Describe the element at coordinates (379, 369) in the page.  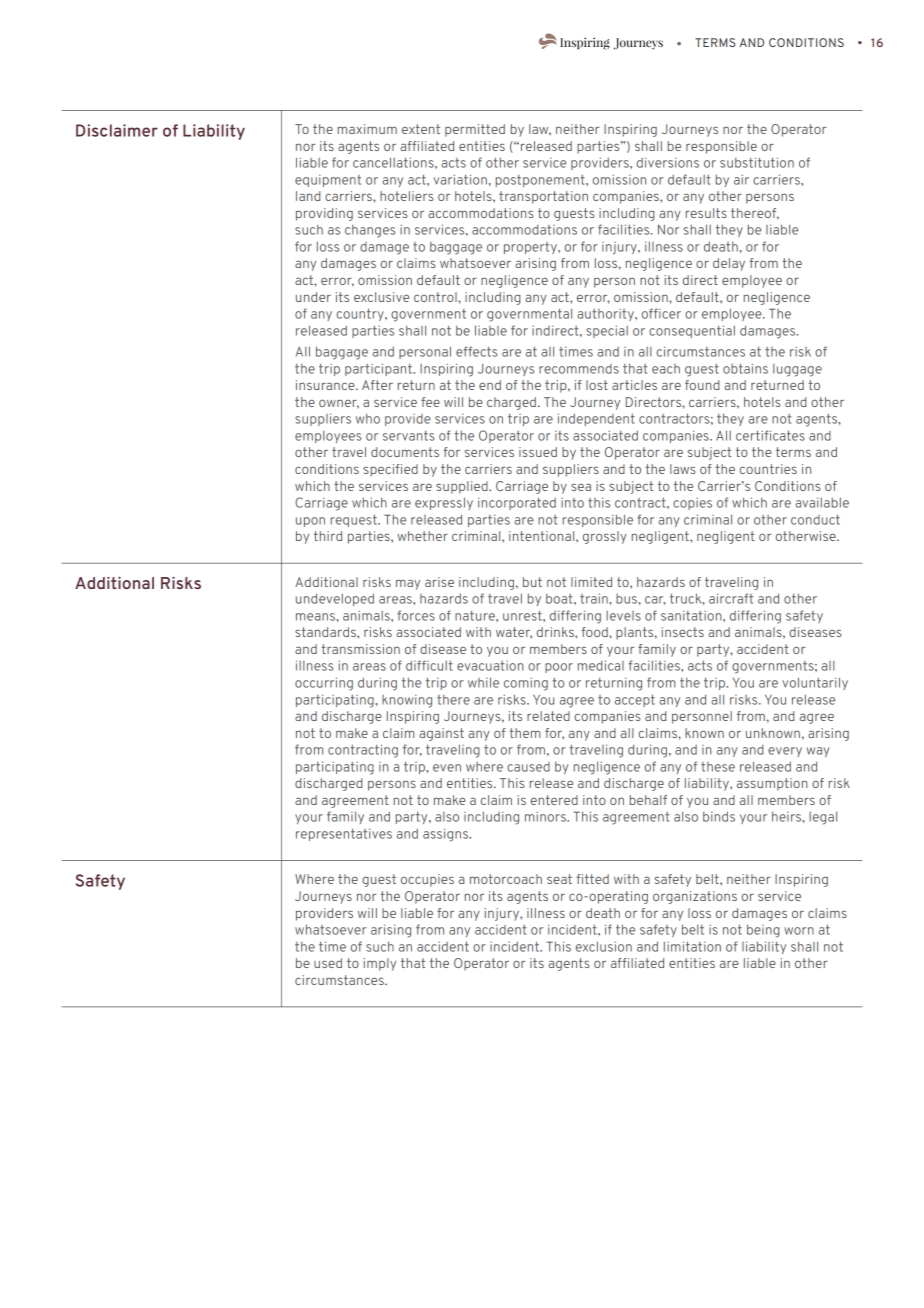
I see `participant` at that location.
